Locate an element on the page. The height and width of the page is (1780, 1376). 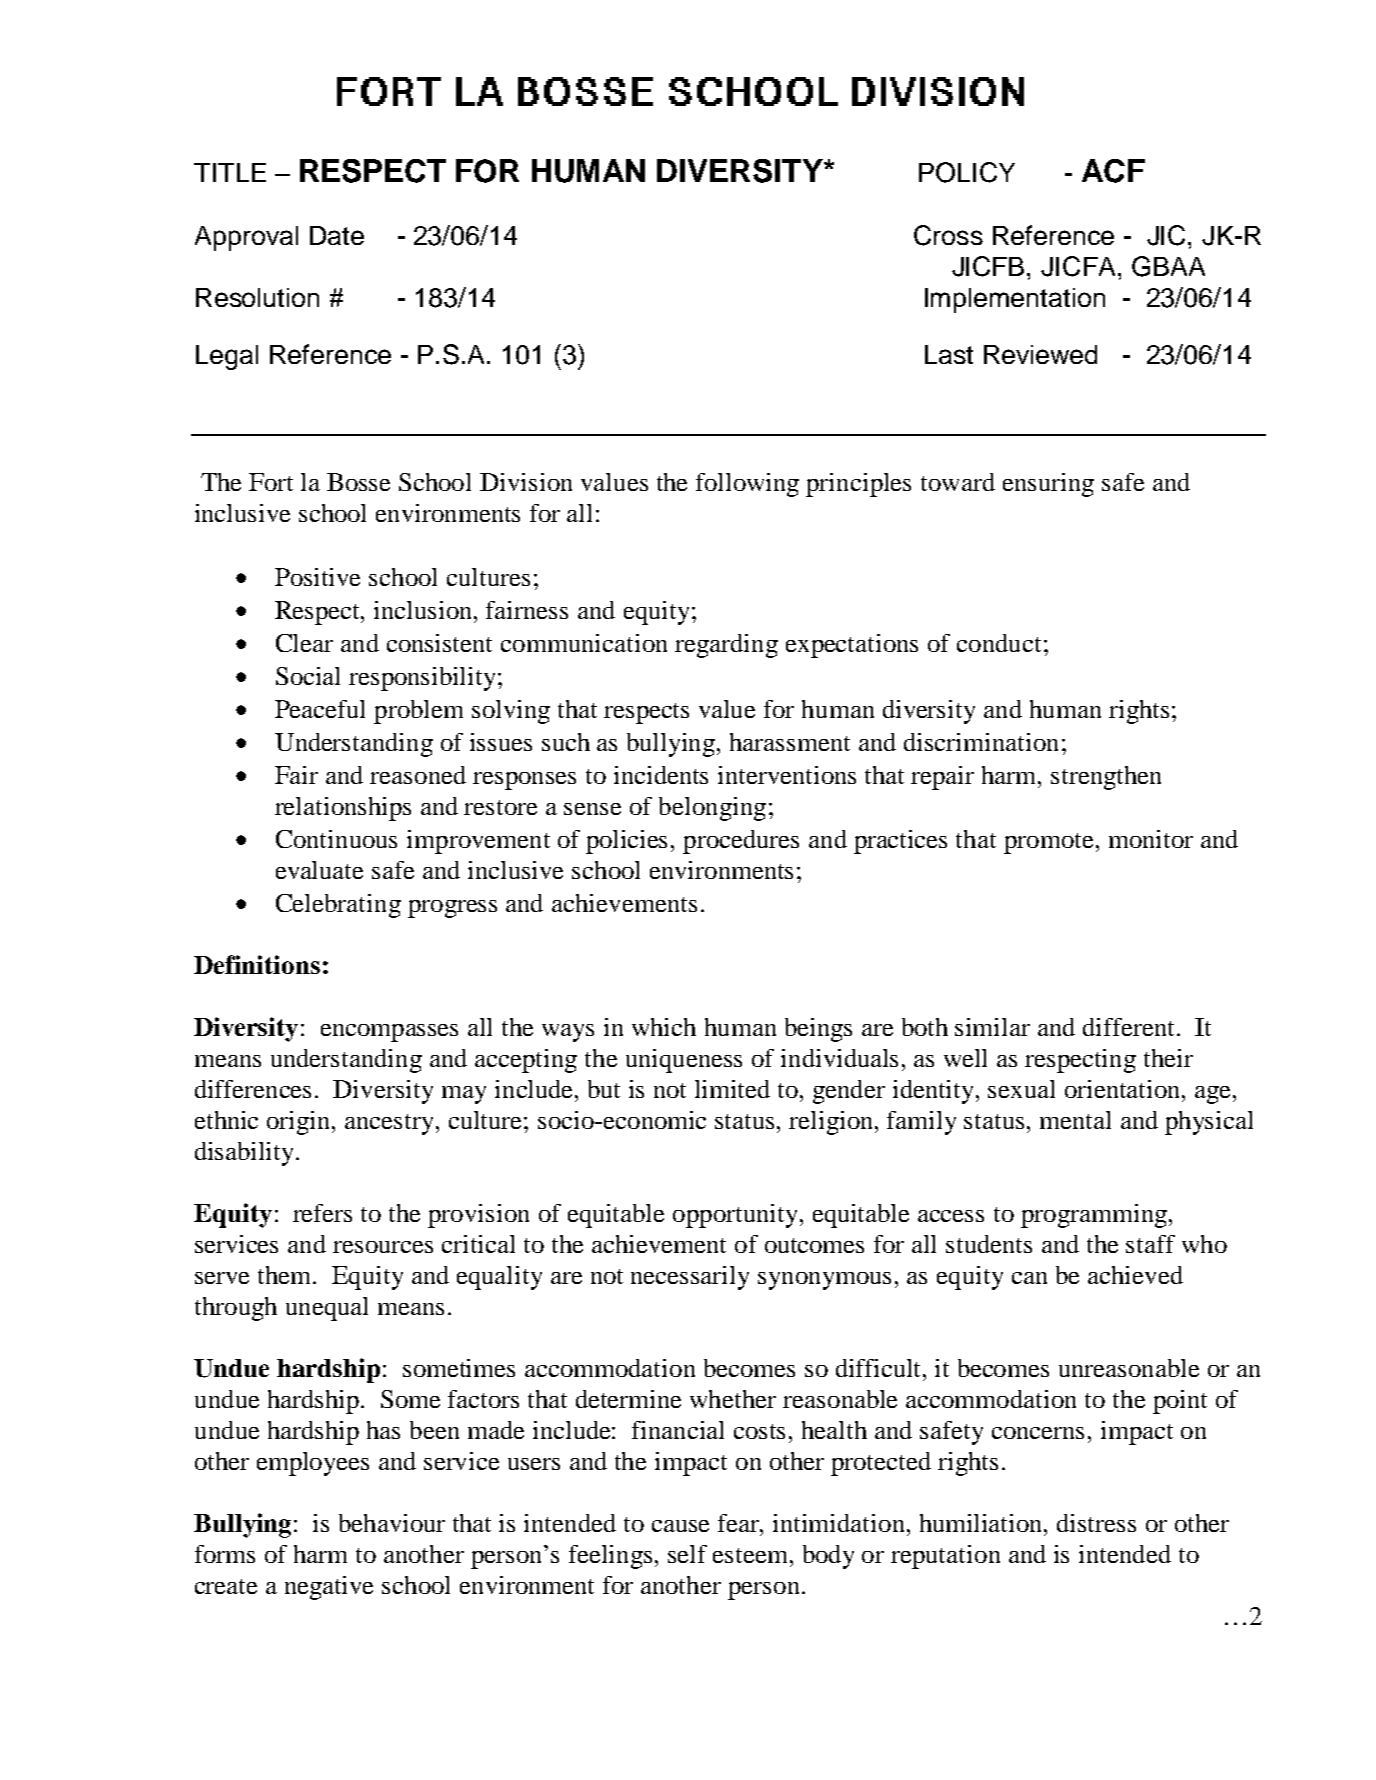
distress is located at coordinates (1096, 1523).
